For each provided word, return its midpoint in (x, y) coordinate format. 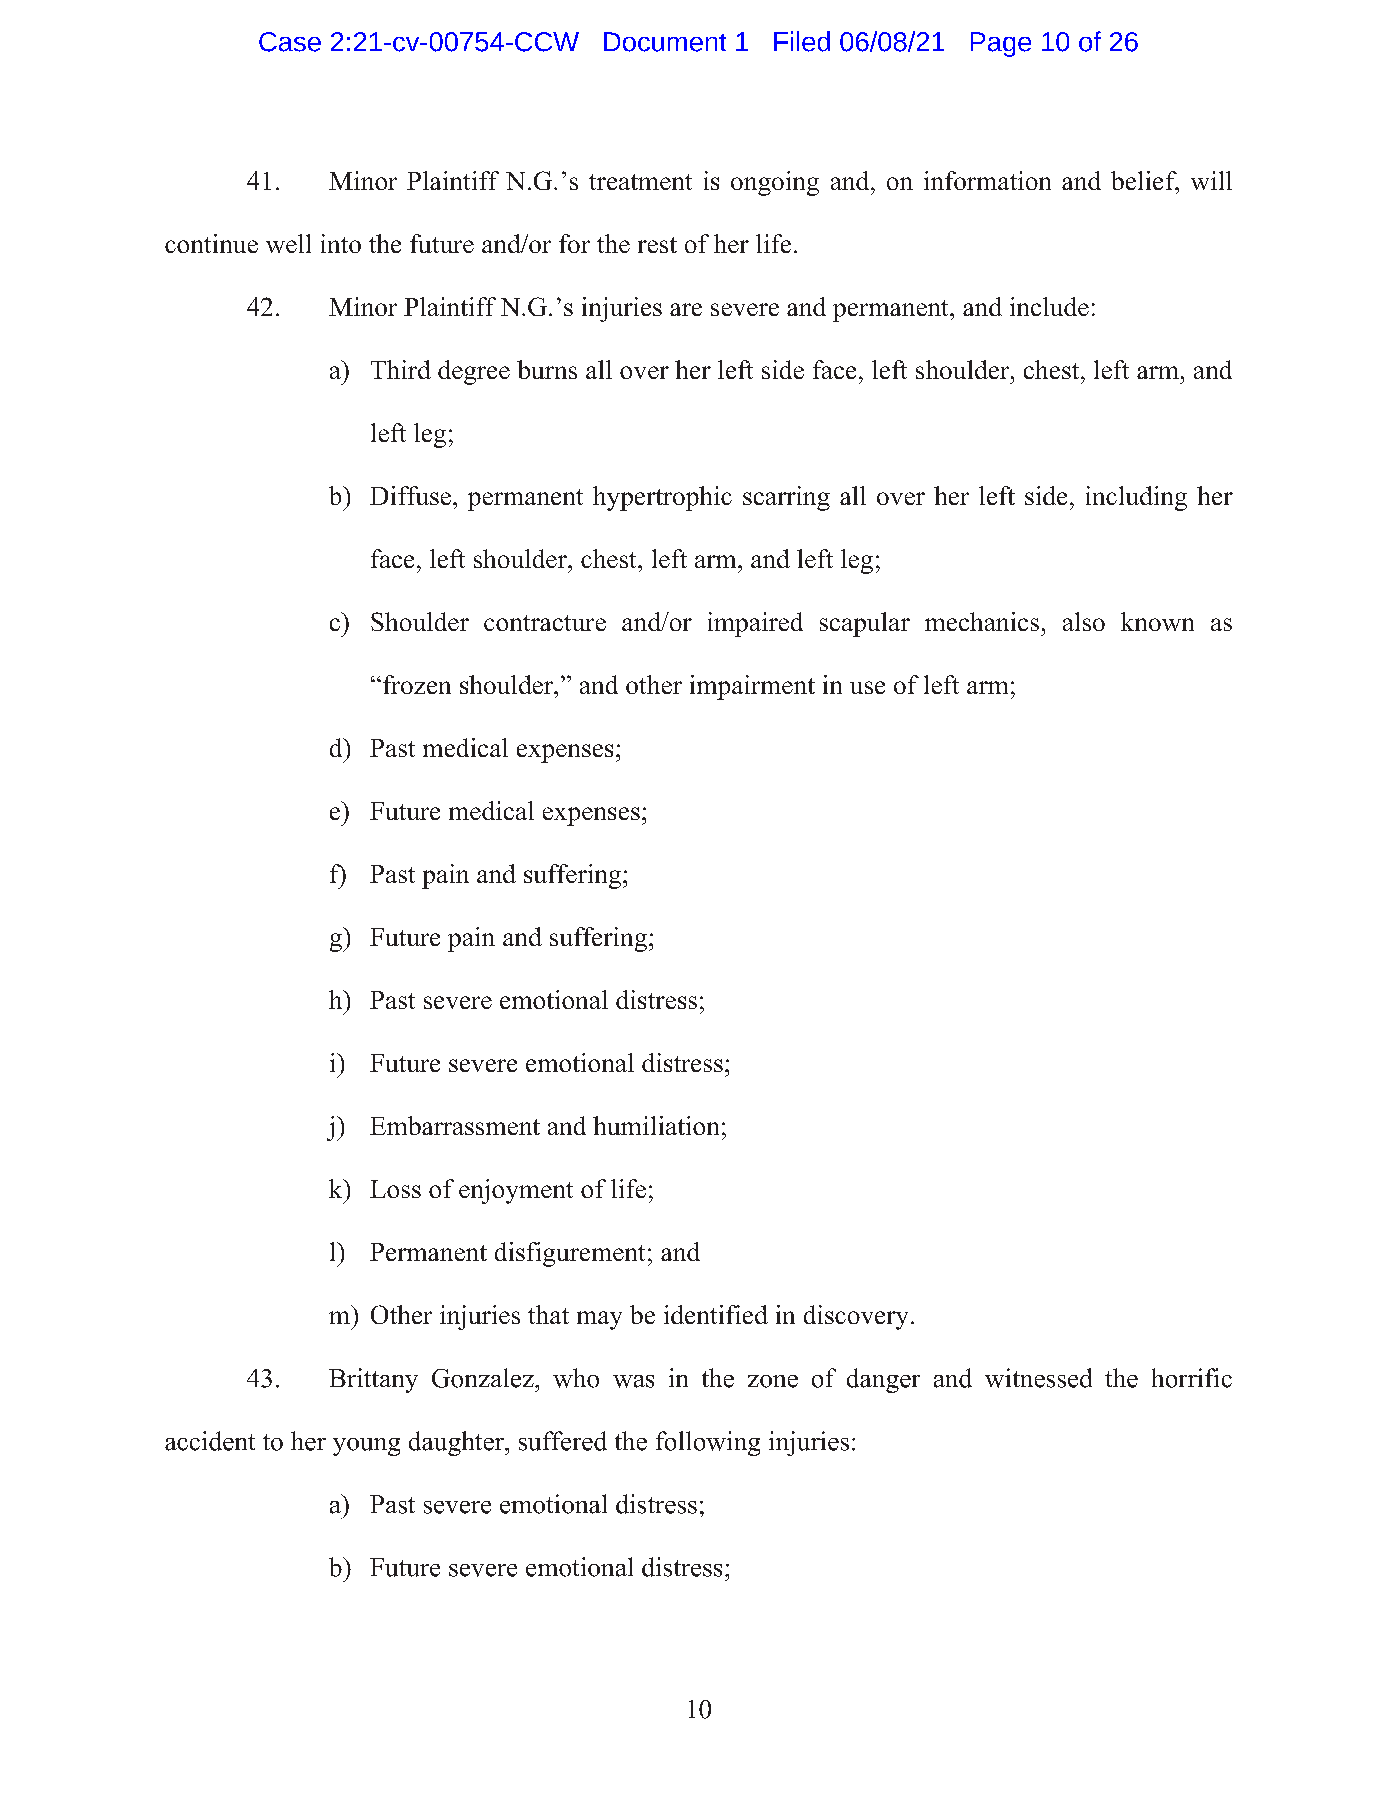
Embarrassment (455, 1125)
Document (665, 42)
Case (290, 42)
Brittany (373, 1380)
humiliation (656, 1125)
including (1136, 498)
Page (1001, 44)
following (708, 1443)
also (1084, 621)
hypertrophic (662, 498)
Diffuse (410, 495)
